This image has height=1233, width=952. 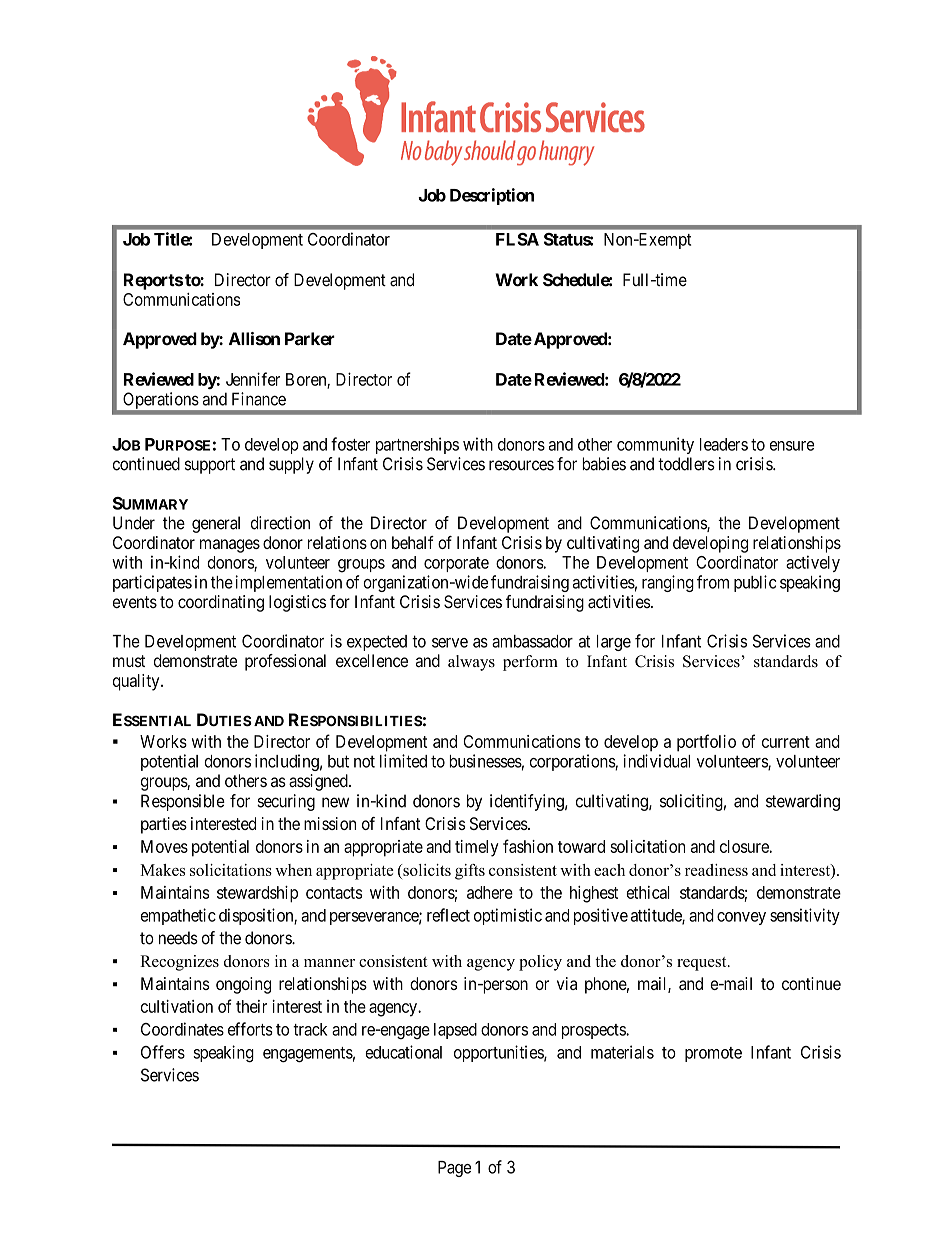 I want to click on Recognizes, so click(x=179, y=963).
